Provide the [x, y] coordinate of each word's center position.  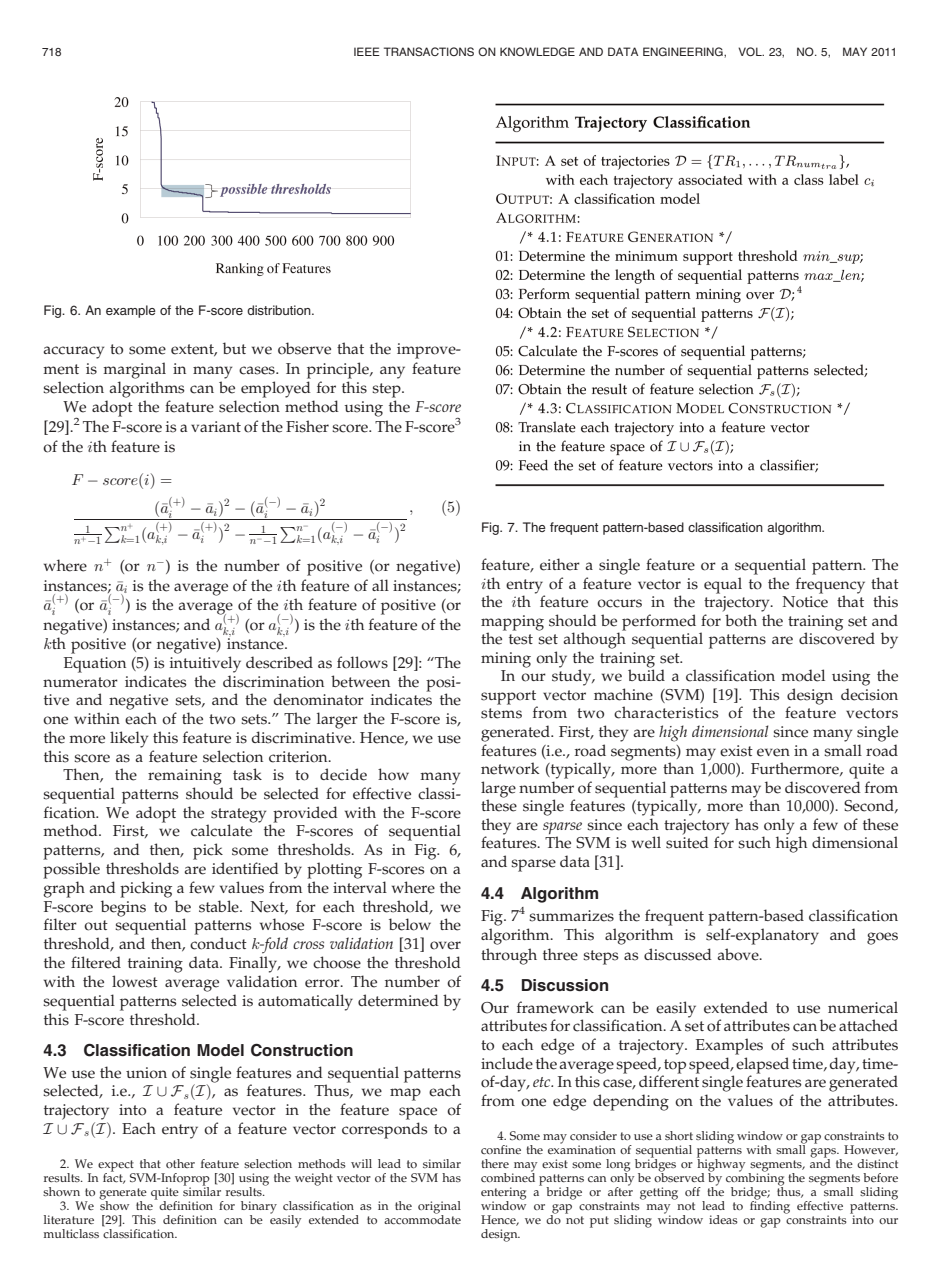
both [741, 620]
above [739, 954]
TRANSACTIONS [429, 51]
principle [339, 370]
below [410, 924]
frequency [830, 586]
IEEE [367, 51]
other [180, 1163]
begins [123, 908]
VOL [751, 51]
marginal [134, 370]
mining [506, 660]
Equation [95, 665]
